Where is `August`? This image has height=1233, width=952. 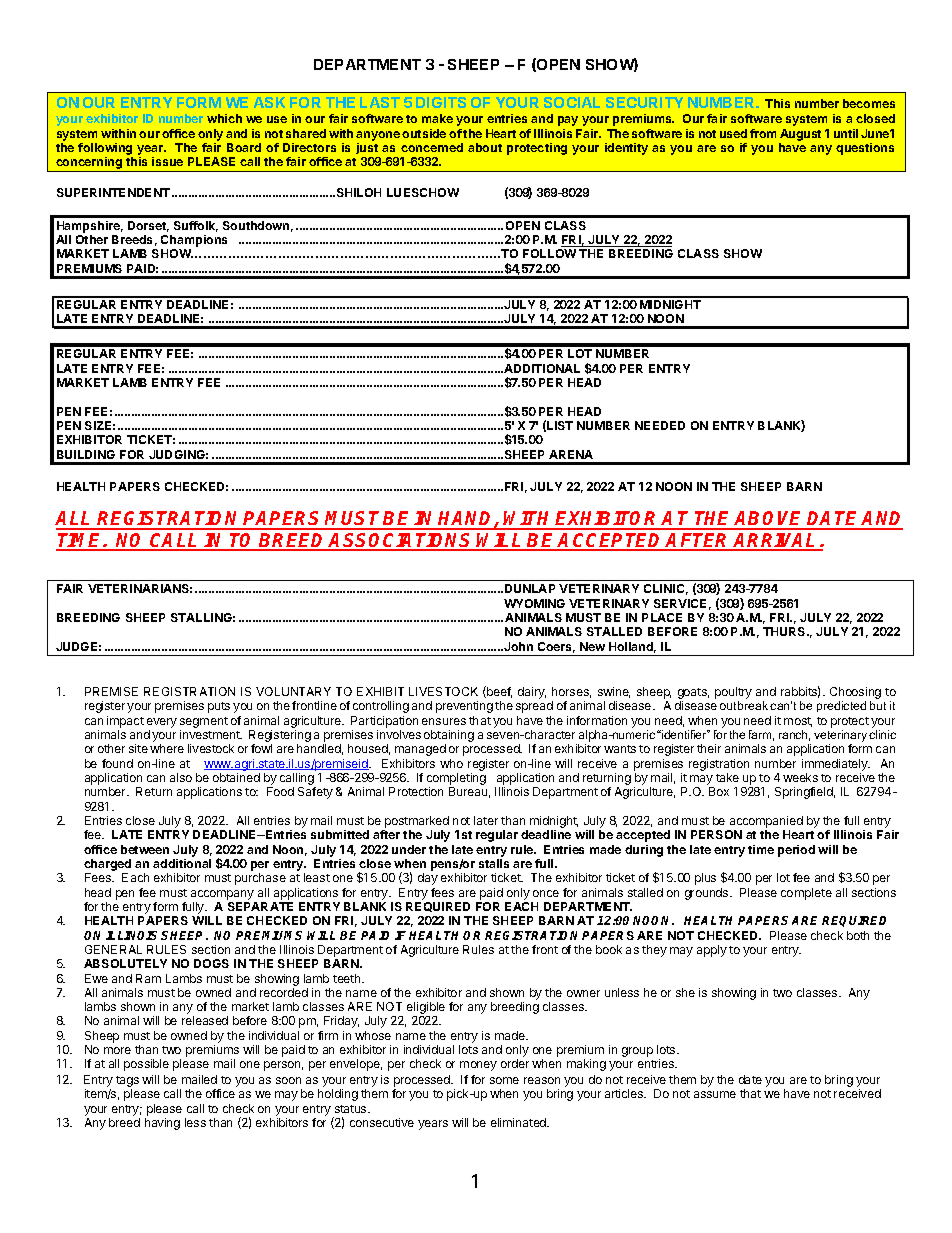 August is located at coordinates (800, 135).
